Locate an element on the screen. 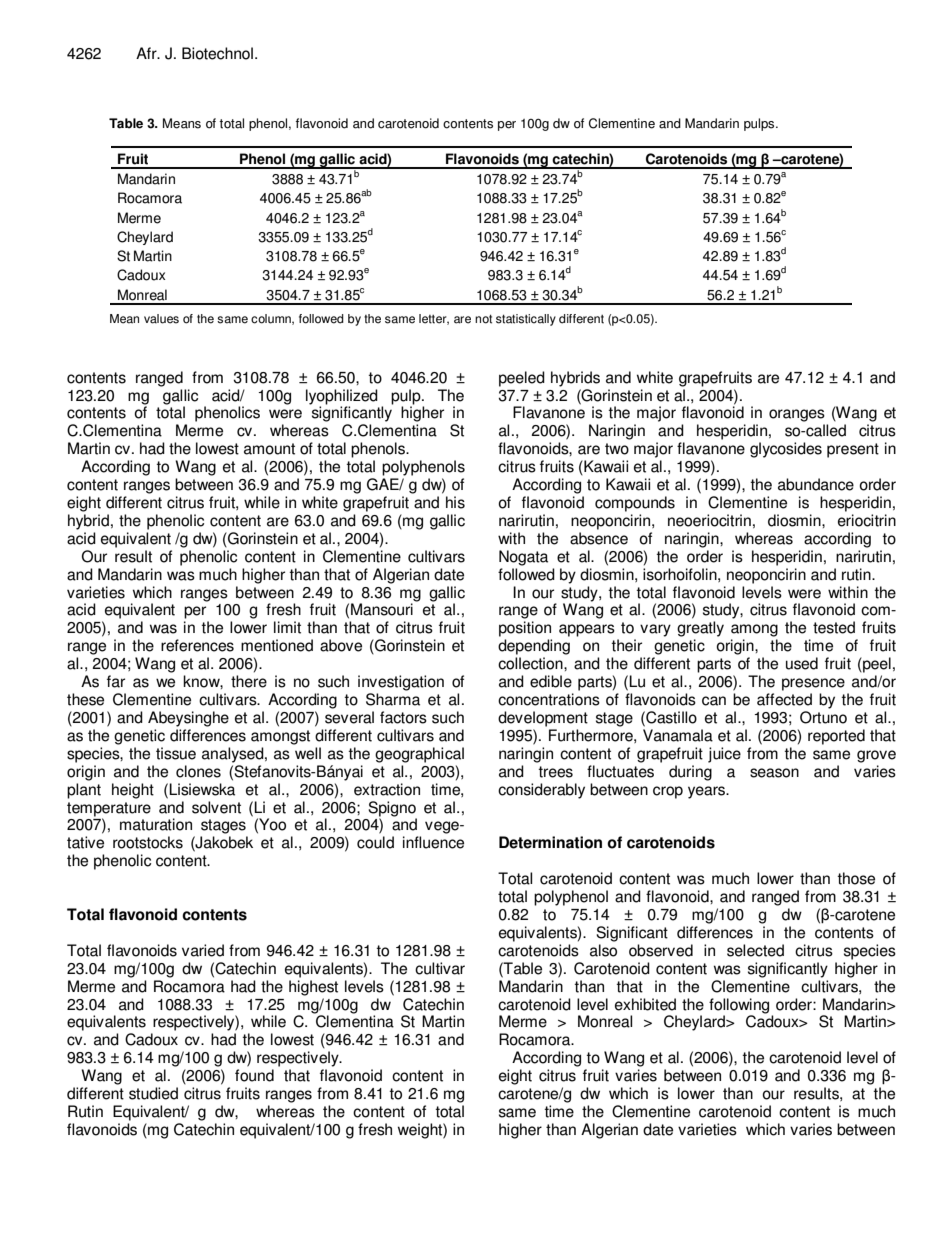 This screenshot has width=952, height=1233. Afr is located at coordinates (147, 53).
